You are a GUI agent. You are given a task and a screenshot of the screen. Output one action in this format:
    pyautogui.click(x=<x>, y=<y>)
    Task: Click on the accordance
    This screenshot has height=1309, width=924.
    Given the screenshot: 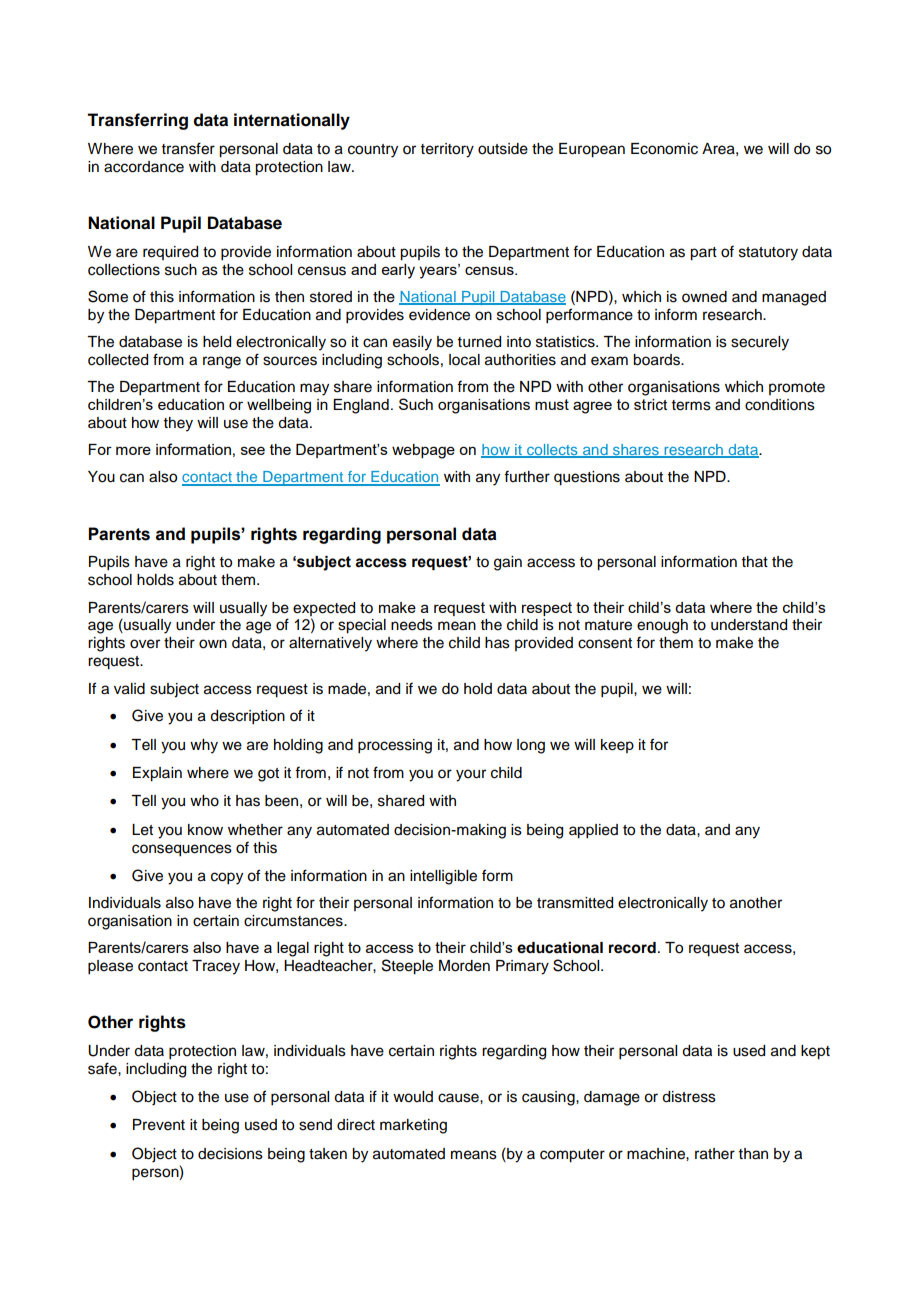 What is the action you would take?
    pyautogui.click(x=144, y=167)
